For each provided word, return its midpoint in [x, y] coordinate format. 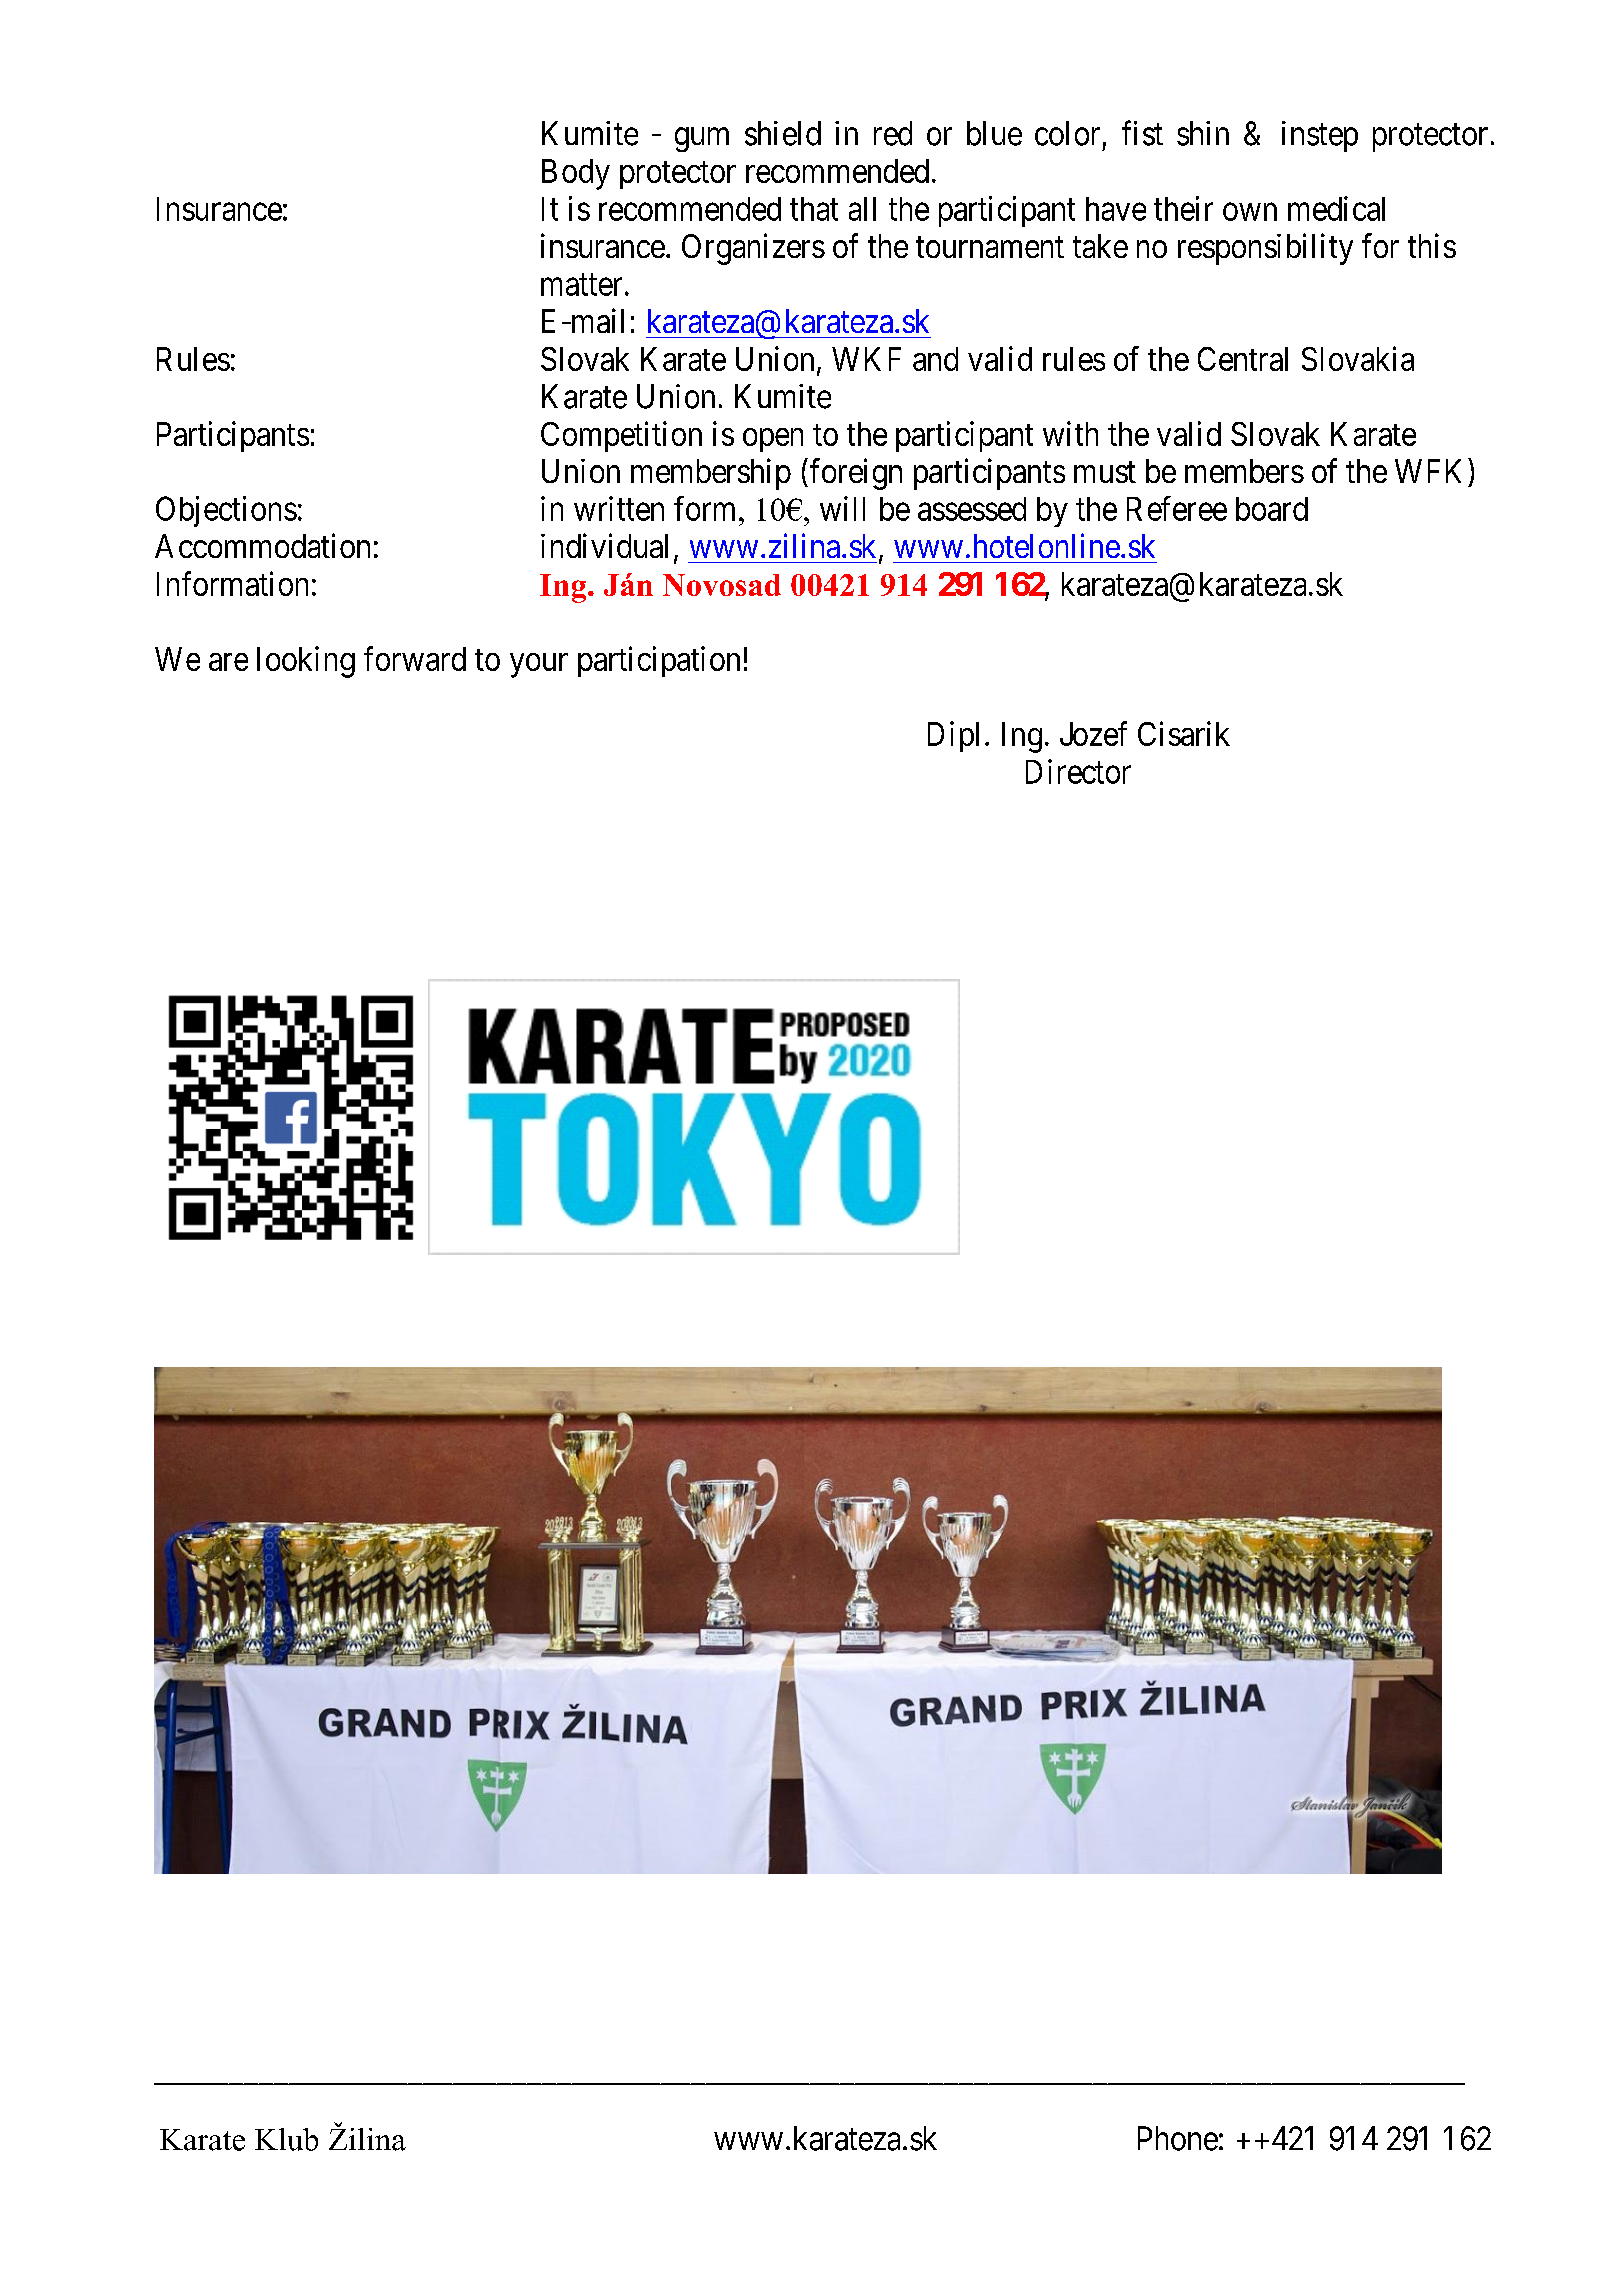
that [814, 209]
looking [306, 662]
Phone [1178, 2138]
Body [576, 174]
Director [1078, 771]
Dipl [953, 736]
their [1183, 208]
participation [659, 661]
